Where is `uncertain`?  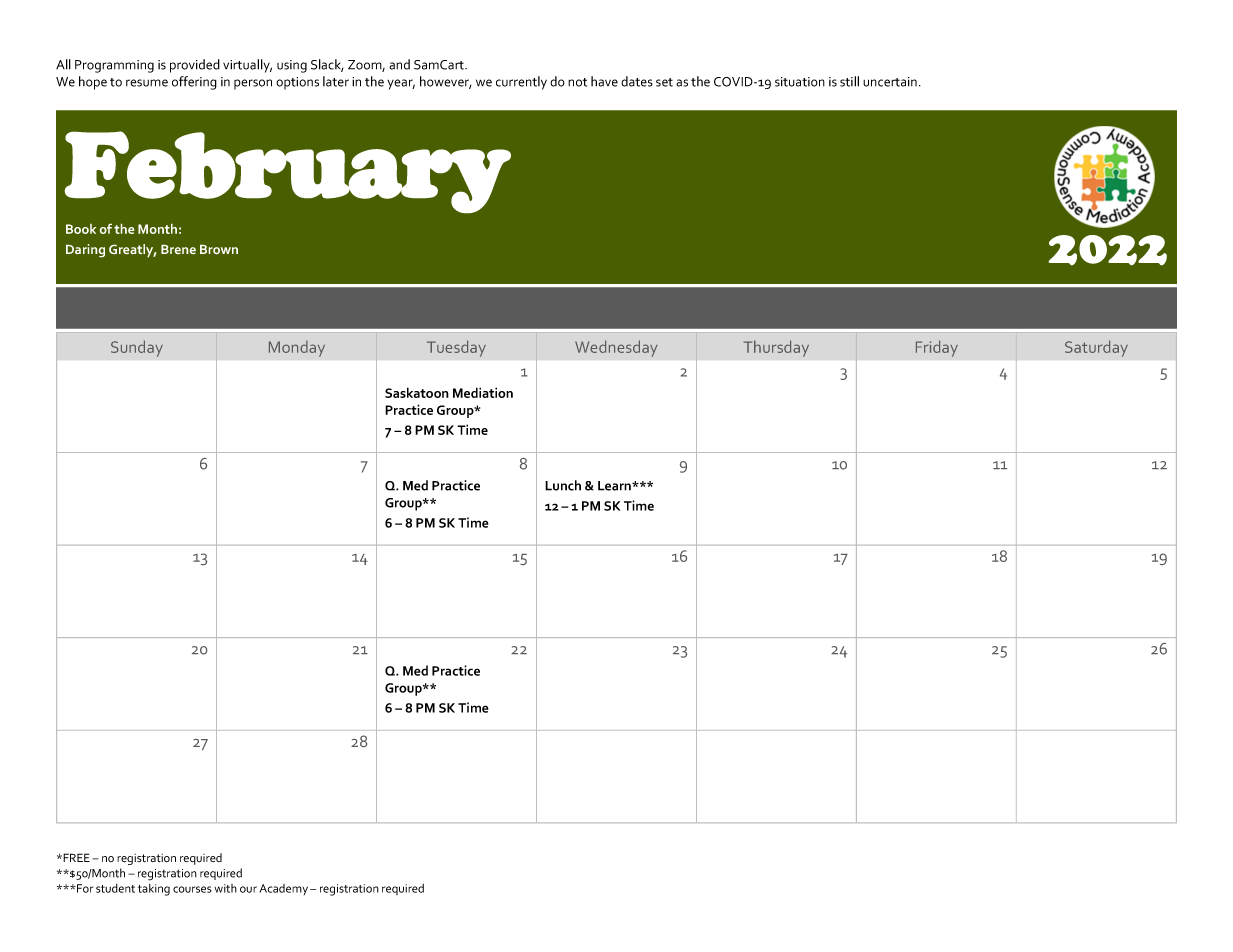 uncertain is located at coordinates (890, 82).
